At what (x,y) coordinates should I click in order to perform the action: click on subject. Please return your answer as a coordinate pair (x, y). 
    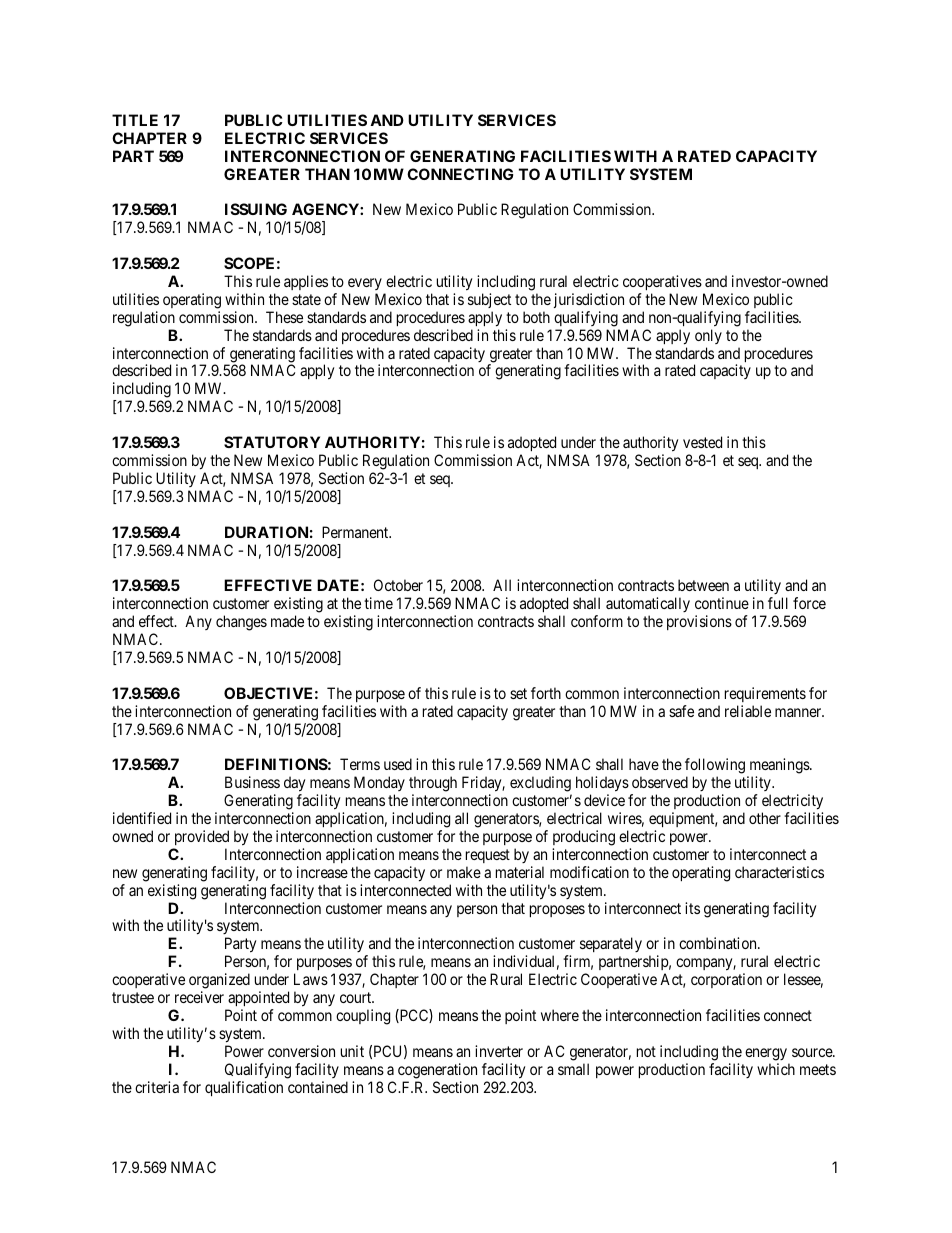
    Looking at the image, I should click on (489, 300).
